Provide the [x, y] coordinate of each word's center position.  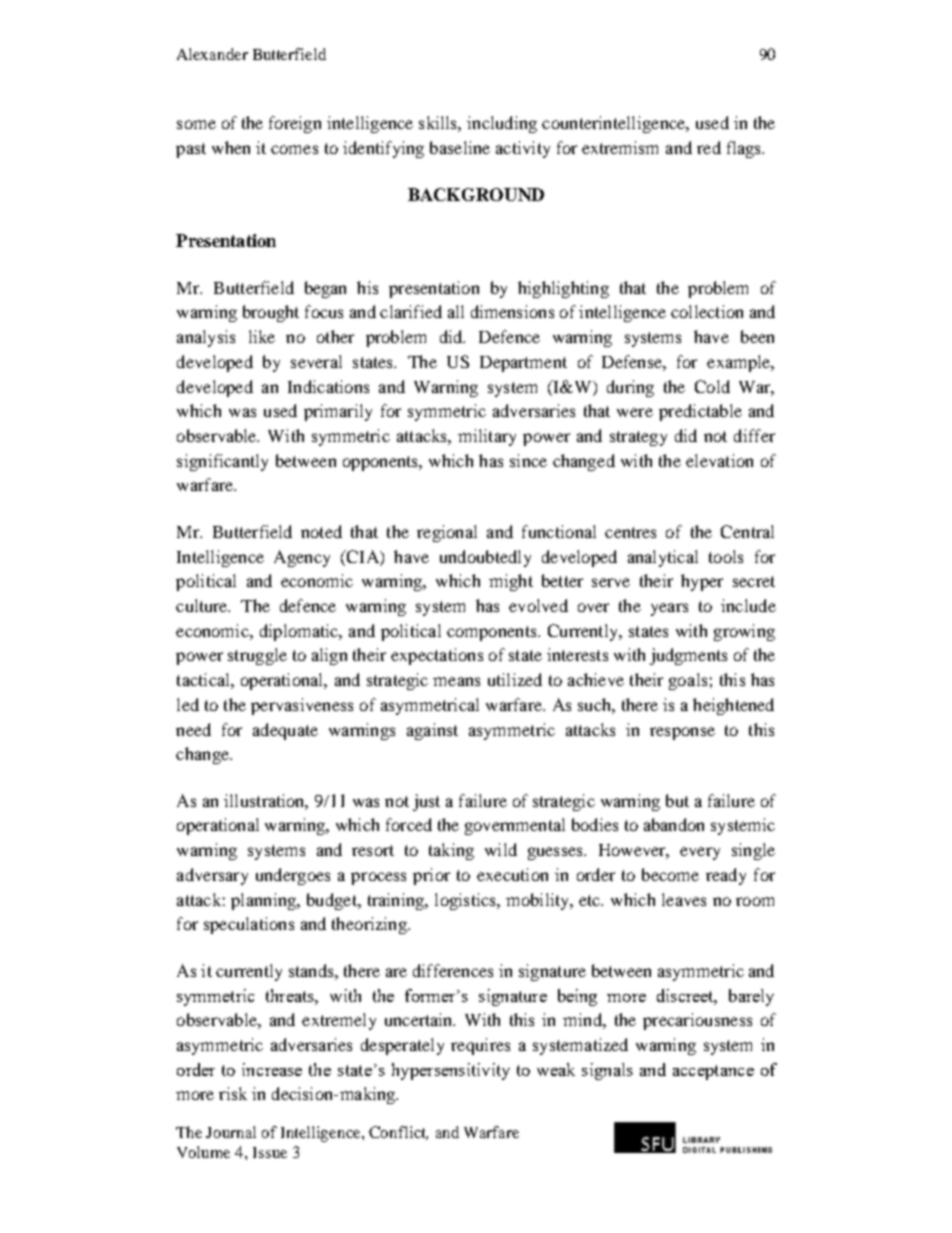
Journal [231, 1132]
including [502, 124]
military [487, 437]
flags [745, 149]
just [426, 802]
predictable [700, 412]
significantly [222, 462]
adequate [285, 731]
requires [480, 1046]
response [682, 733]
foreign [295, 124]
